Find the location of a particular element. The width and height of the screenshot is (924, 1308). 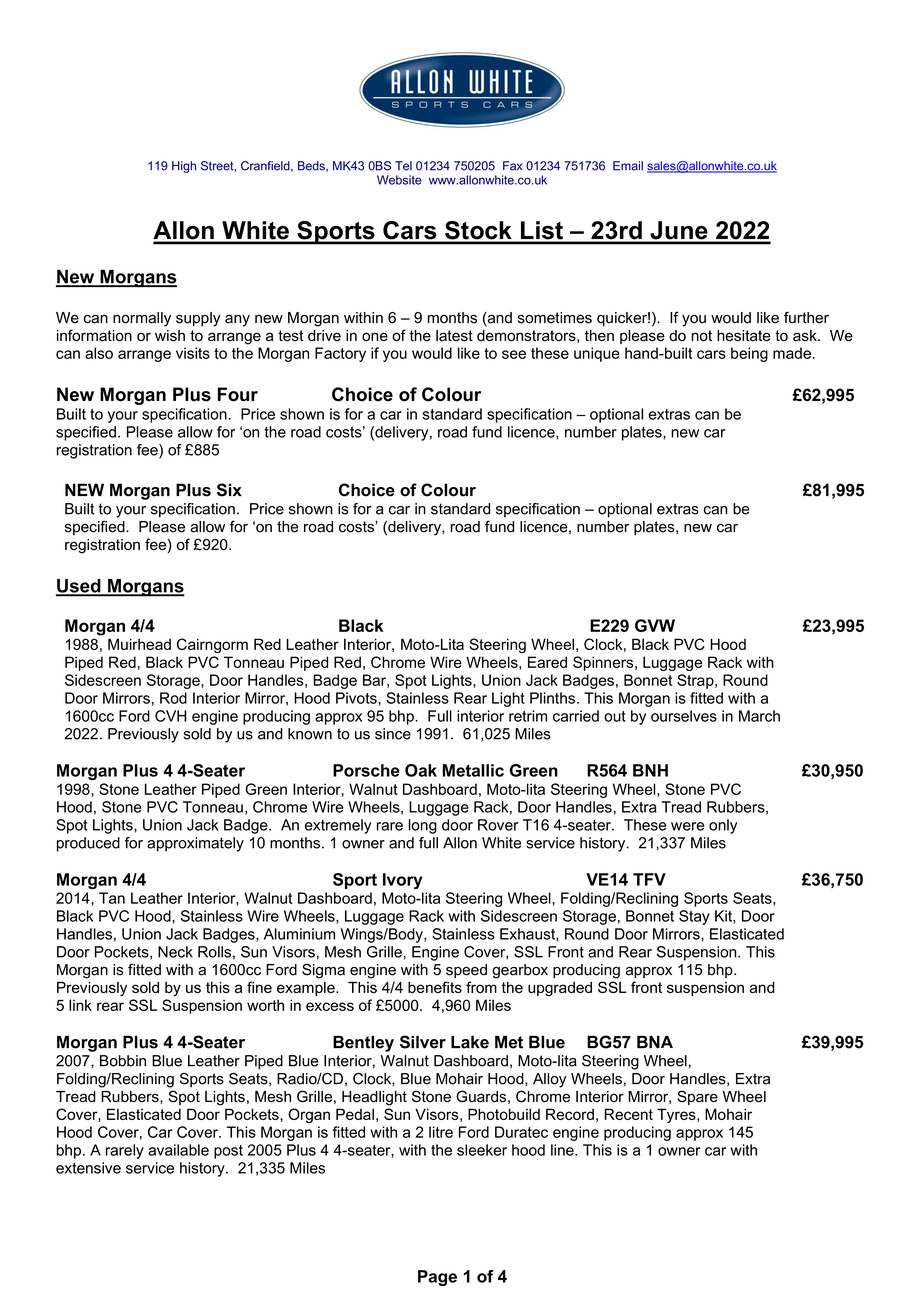

long is located at coordinates (423, 826).
